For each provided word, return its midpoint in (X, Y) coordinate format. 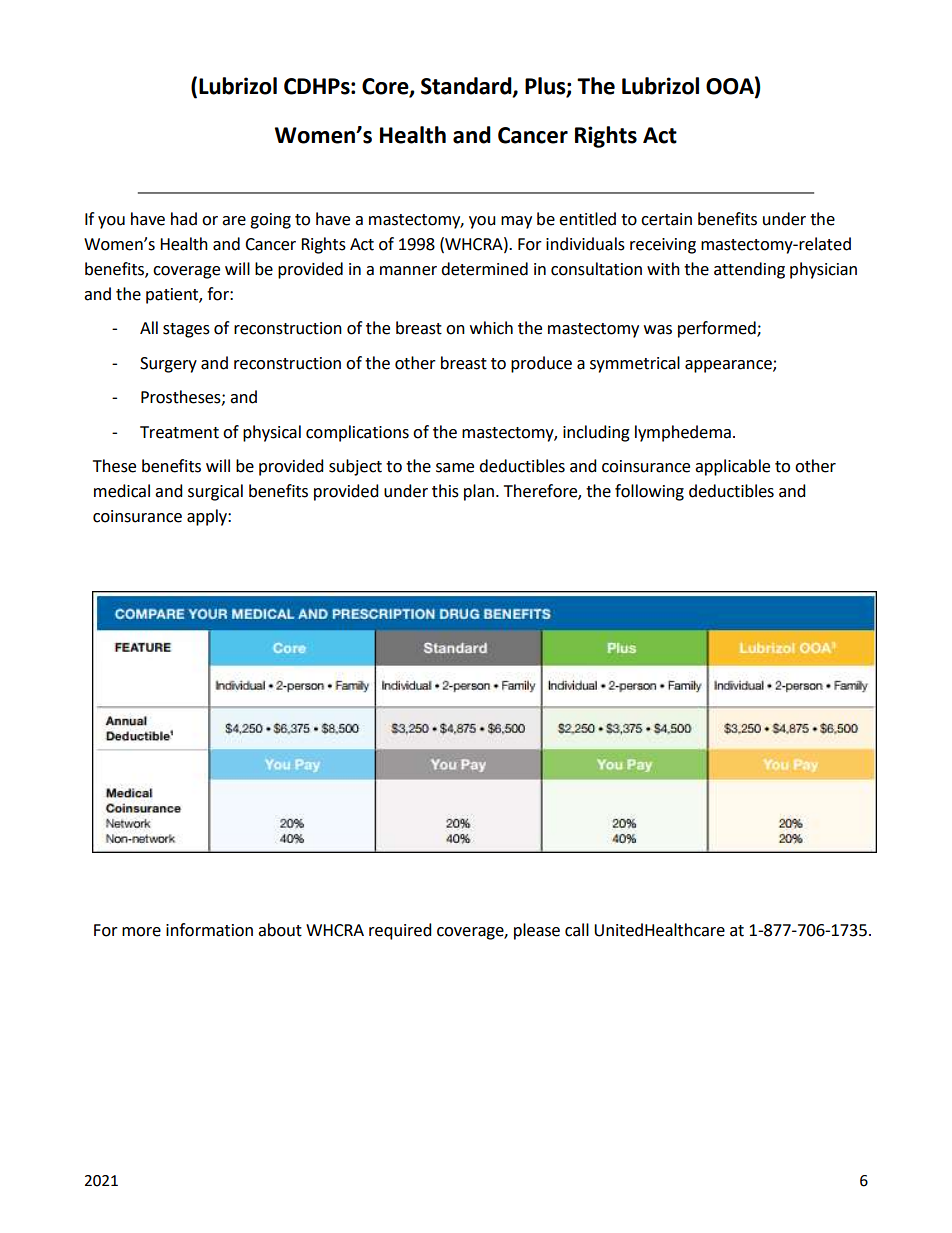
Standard (467, 87)
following (649, 492)
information (209, 930)
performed (718, 329)
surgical (215, 492)
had (184, 219)
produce (541, 364)
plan (479, 492)
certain (666, 219)
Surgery (168, 365)
